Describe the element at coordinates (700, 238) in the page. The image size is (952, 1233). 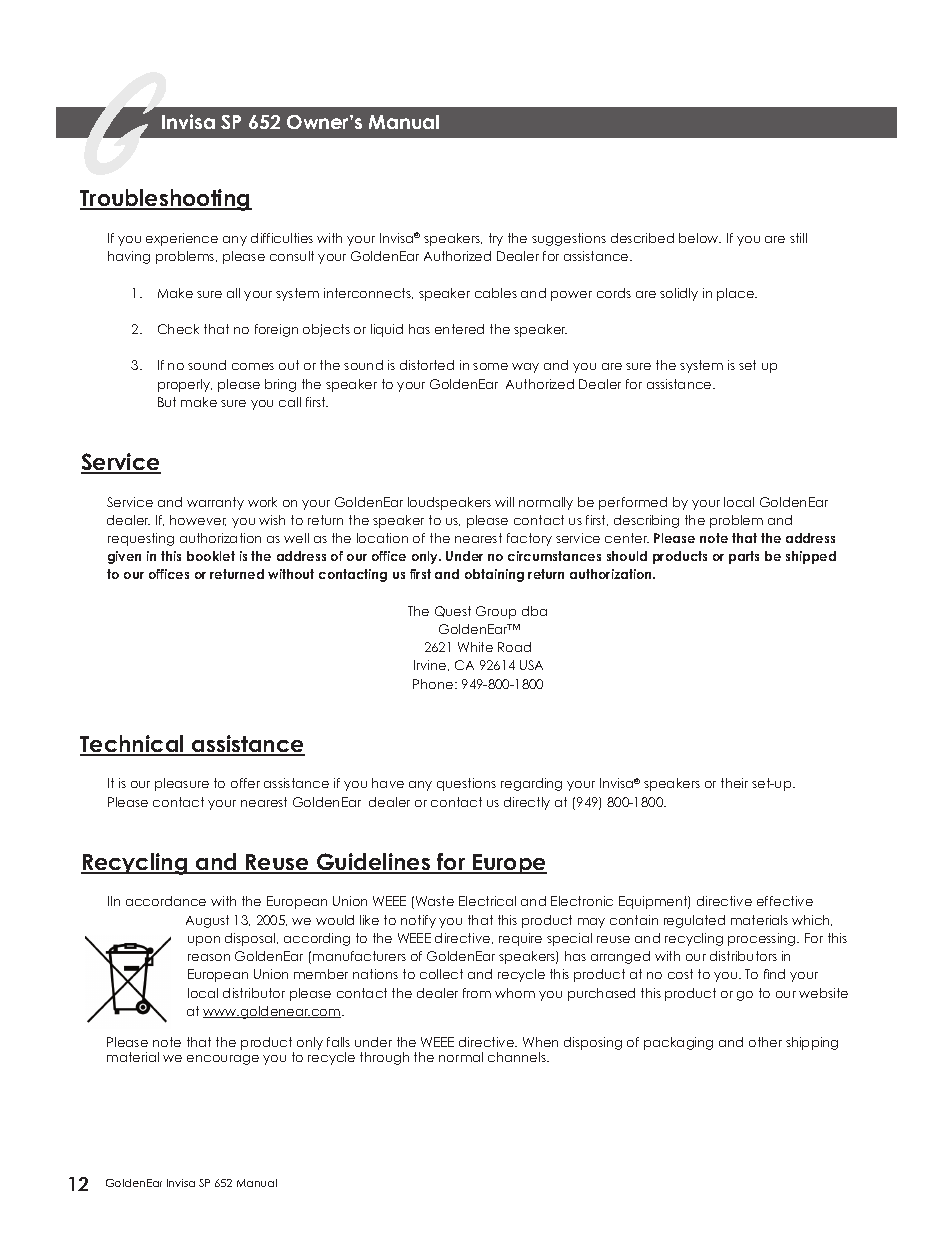
I see `below` at that location.
